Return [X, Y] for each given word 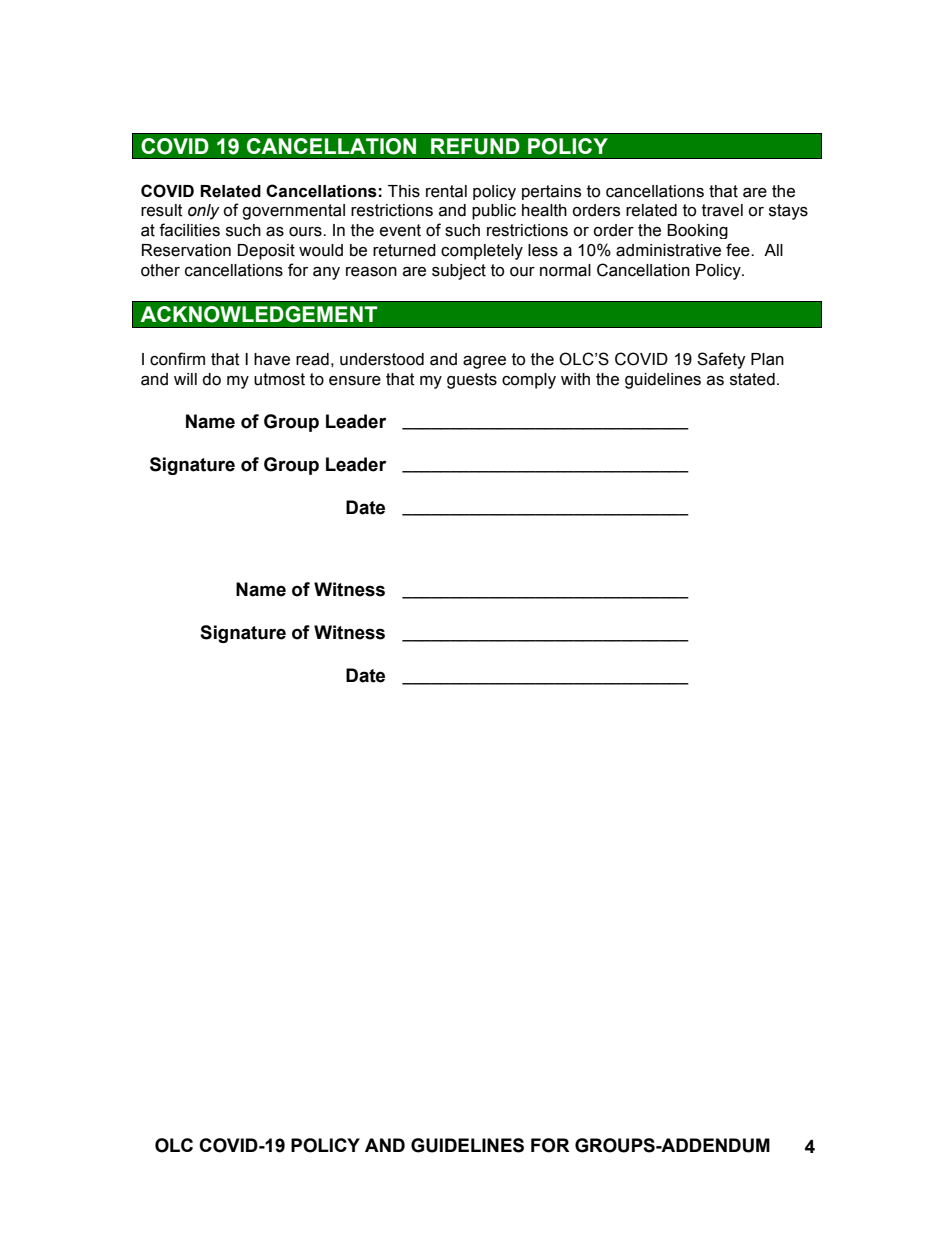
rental [446, 191]
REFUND [475, 146]
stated [752, 379]
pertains [551, 192]
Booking [697, 231]
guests [472, 381]
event [400, 230]
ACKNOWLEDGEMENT [258, 314]
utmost [279, 379]
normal [565, 270]
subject [459, 272]
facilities [189, 230]
